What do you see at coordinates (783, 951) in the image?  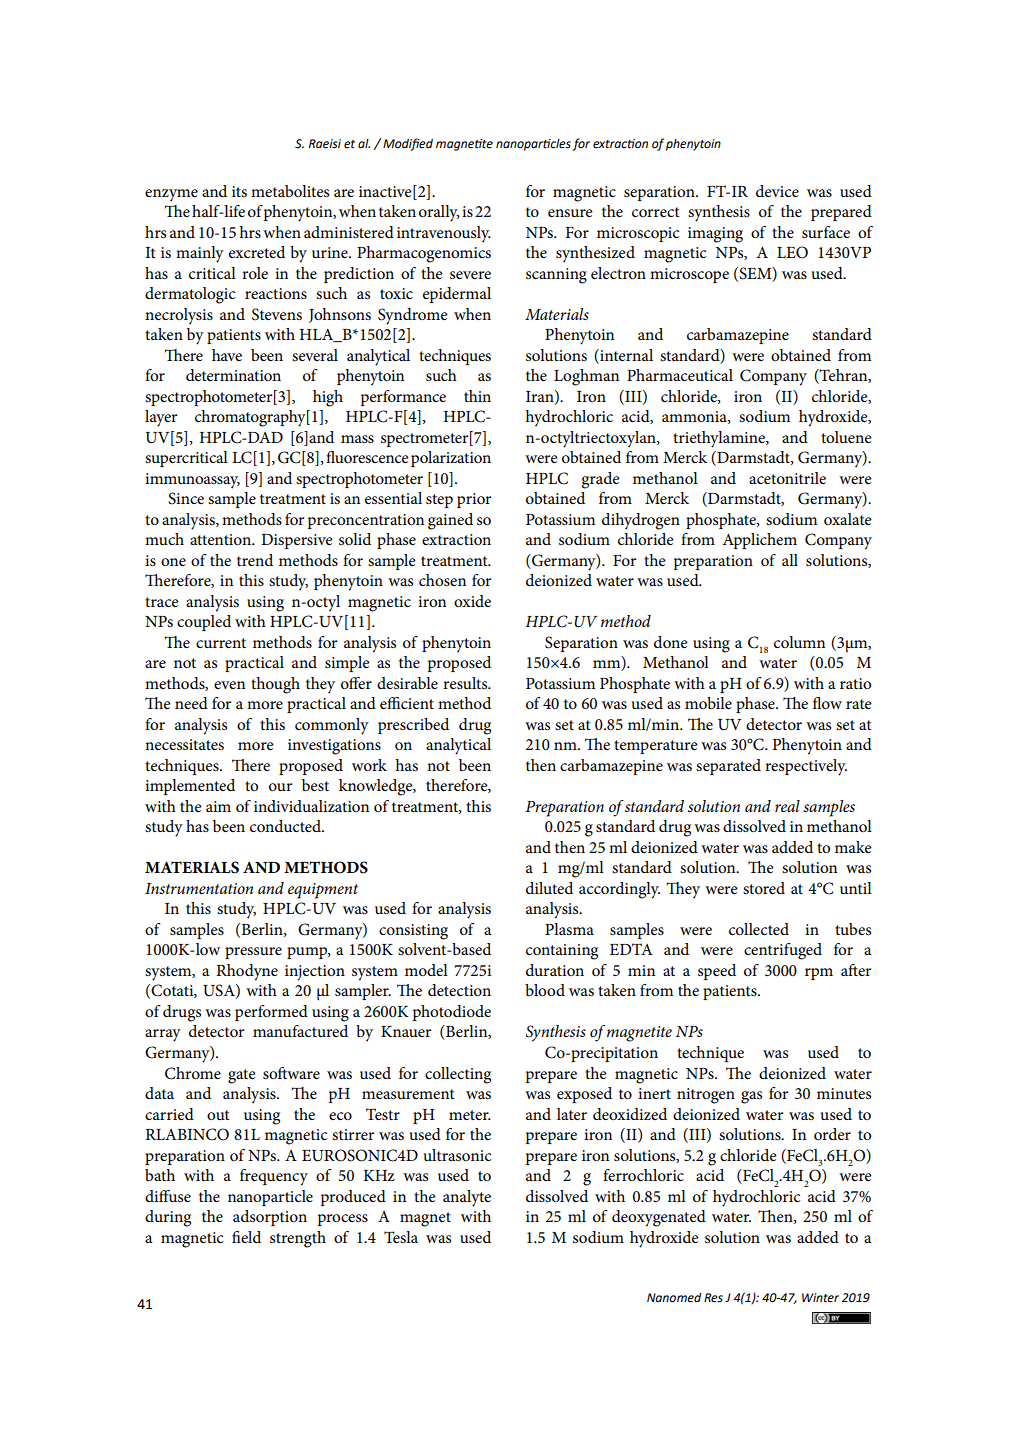 I see `centrifuged` at bounding box center [783, 951].
